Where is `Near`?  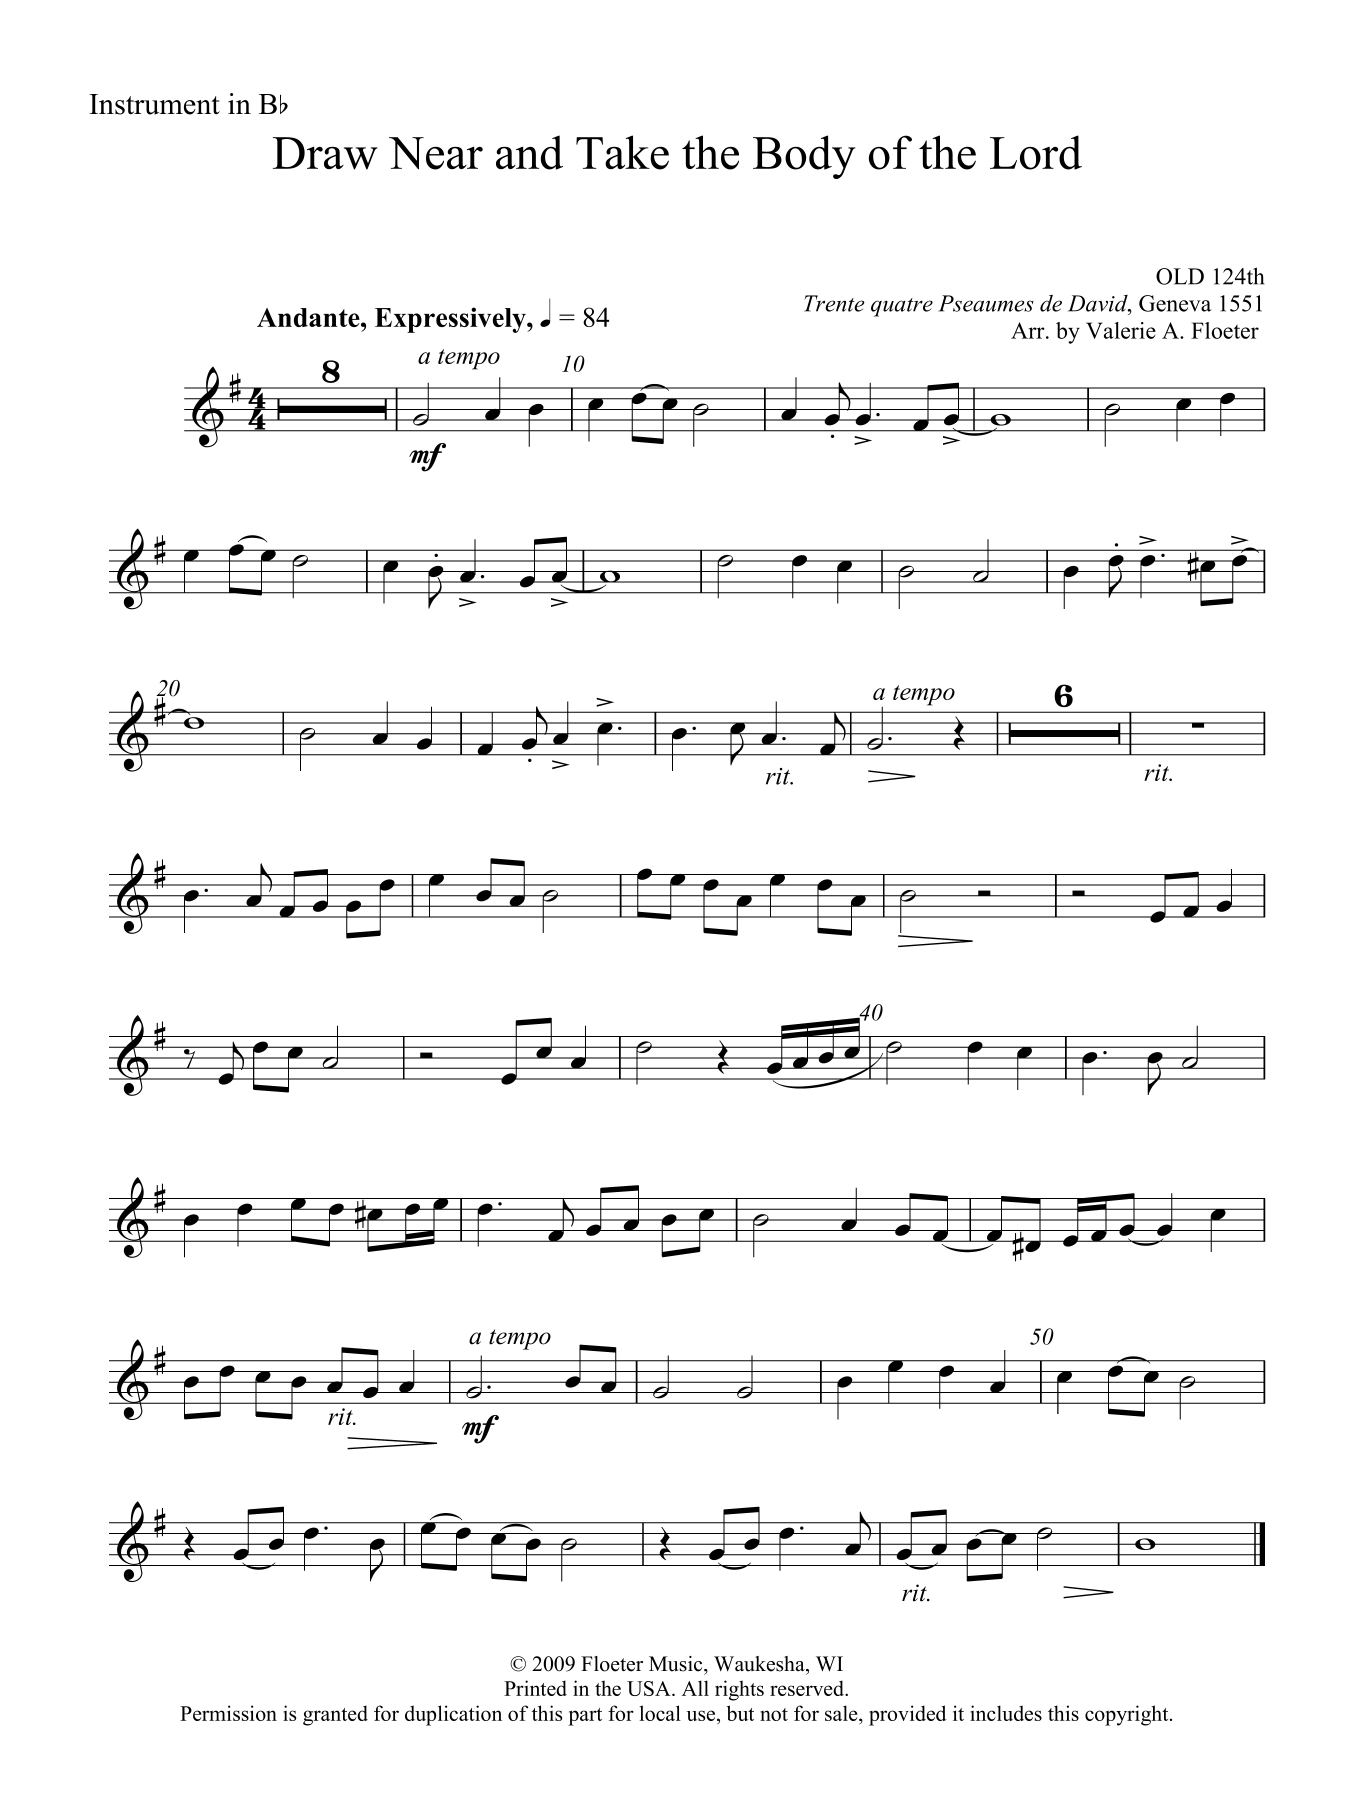 Near is located at coordinates (436, 153).
